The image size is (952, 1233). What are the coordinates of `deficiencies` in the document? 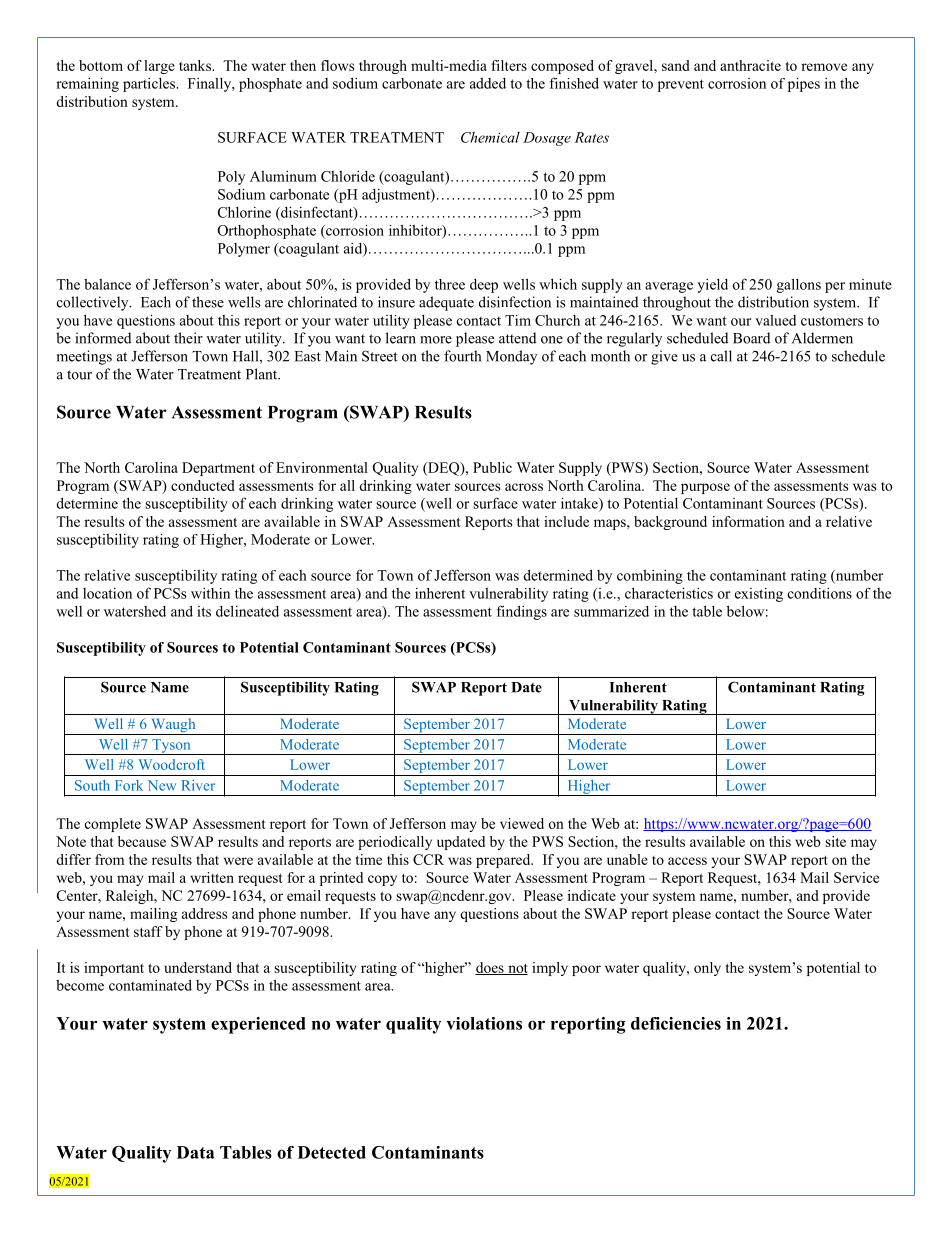 It's located at (676, 1023).
